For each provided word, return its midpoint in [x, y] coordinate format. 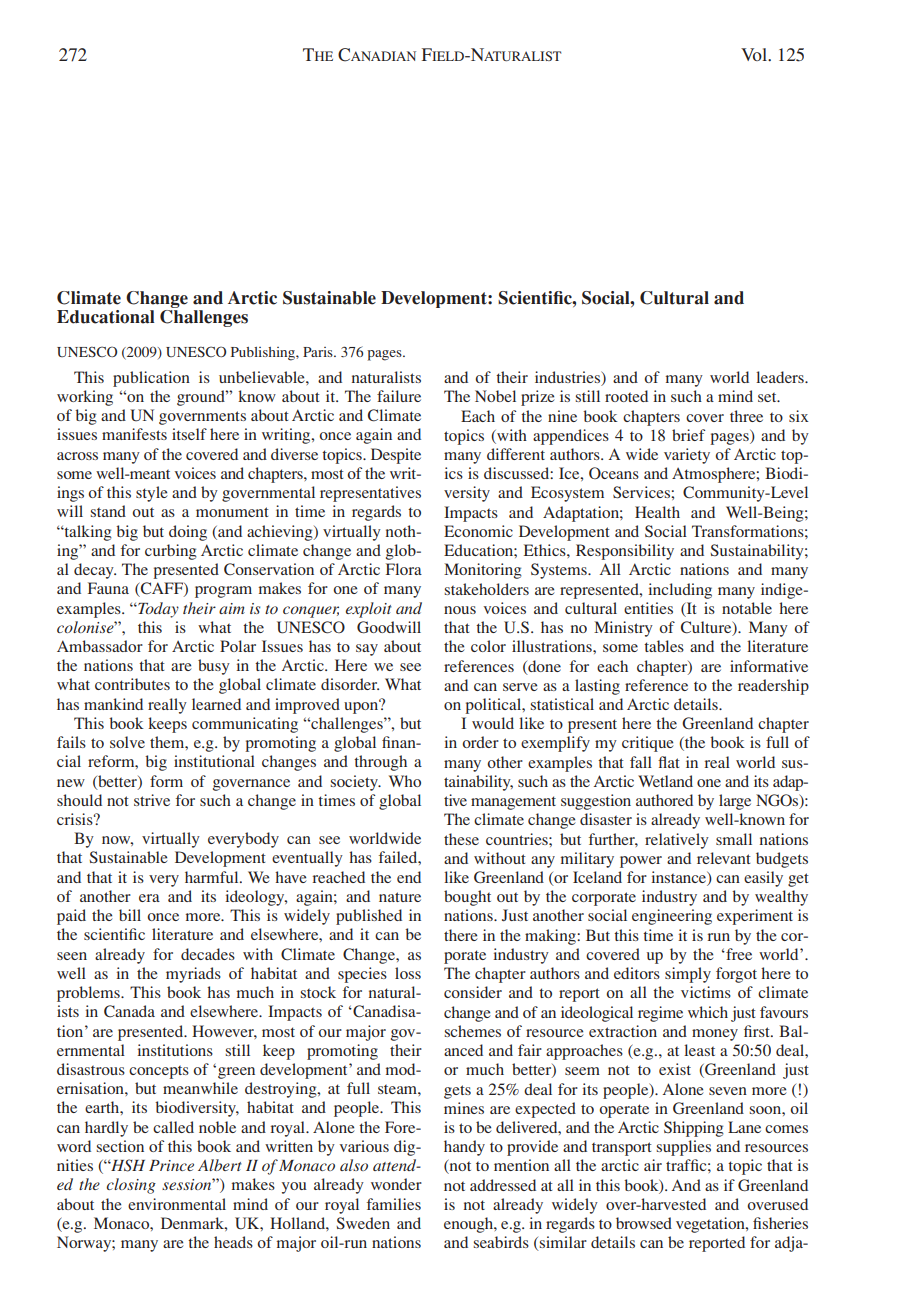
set [768, 397]
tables [664, 646]
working [85, 398]
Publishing [264, 354]
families [394, 1204]
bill [130, 915]
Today [157, 610]
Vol [755, 54]
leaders [781, 377]
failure [399, 396]
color [488, 646]
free [738, 954]
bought [467, 898]
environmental [177, 1204]
